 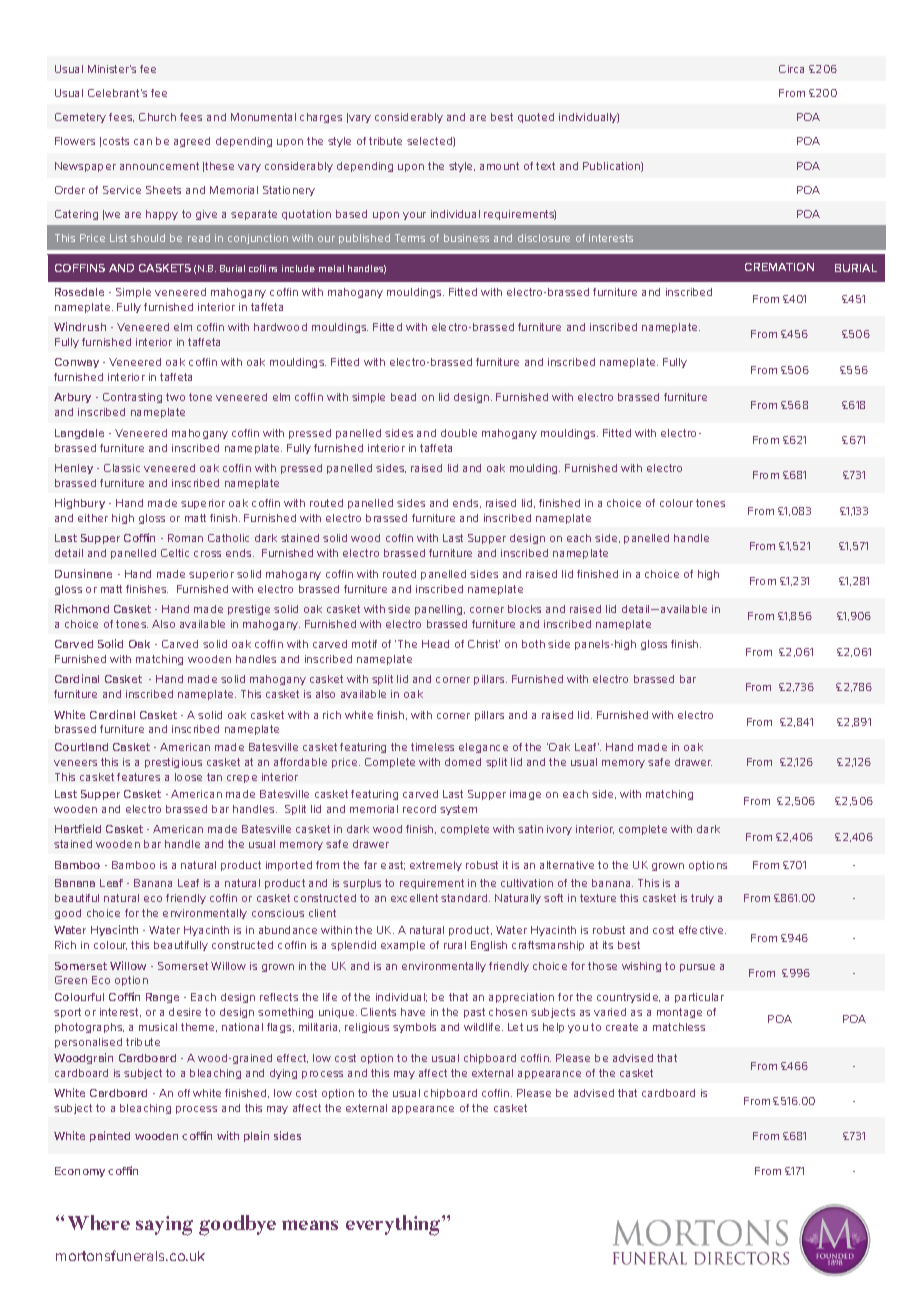 What do you see at coordinates (533, 644) in the screenshot?
I see `both` at bounding box center [533, 644].
